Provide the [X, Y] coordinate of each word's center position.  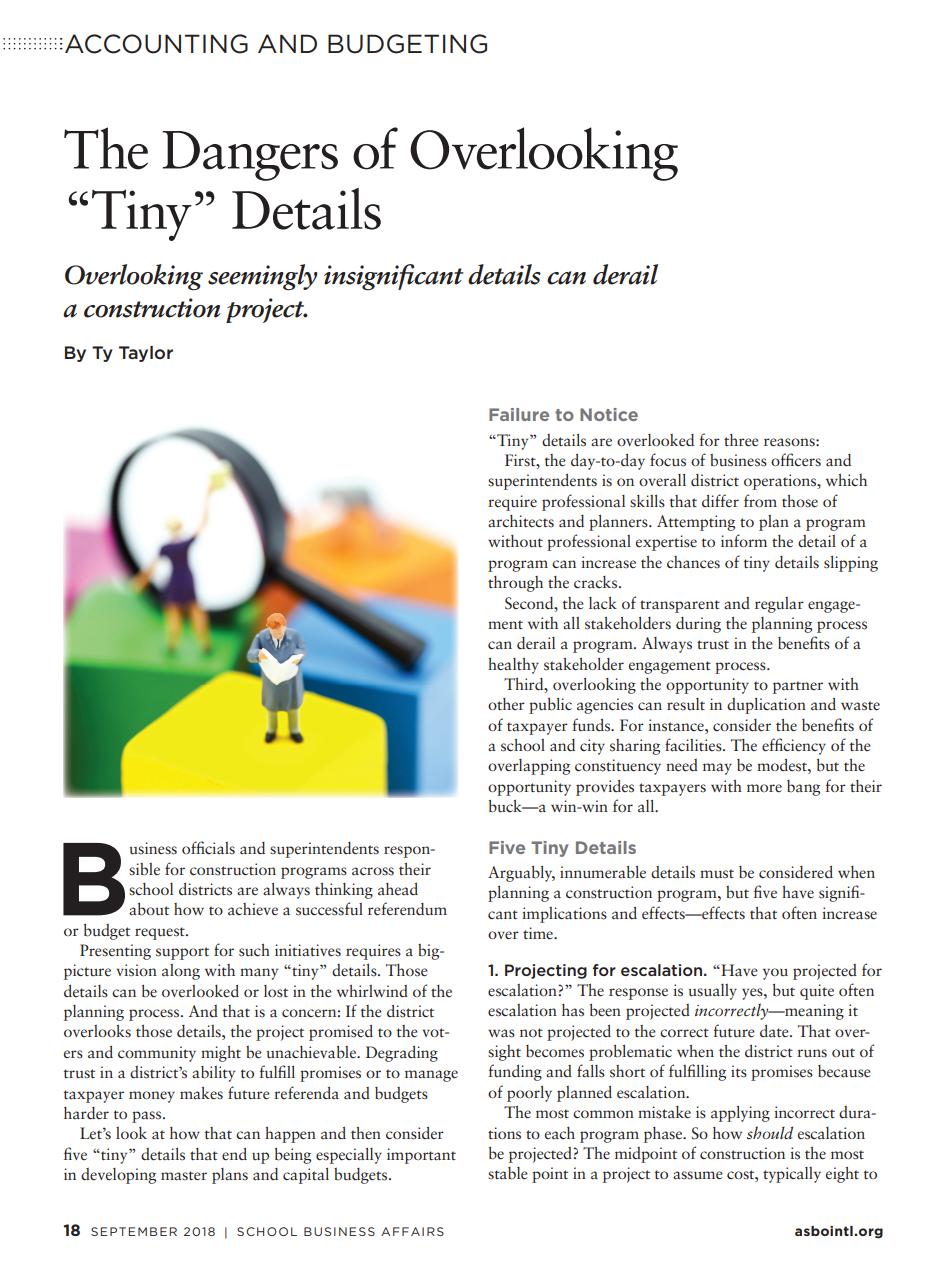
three [741, 440]
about [149, 909]
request [161, 933]
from [760, 500]
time [539, 933]
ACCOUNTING [156, 44]
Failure [519, 414]
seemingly [263, 277]
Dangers [250, 156]
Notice [609, 414]
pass [148, 1117]
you [775, 974]
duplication [766, 706]
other [506, 704]
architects [521, 521]
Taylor [146, 354]
